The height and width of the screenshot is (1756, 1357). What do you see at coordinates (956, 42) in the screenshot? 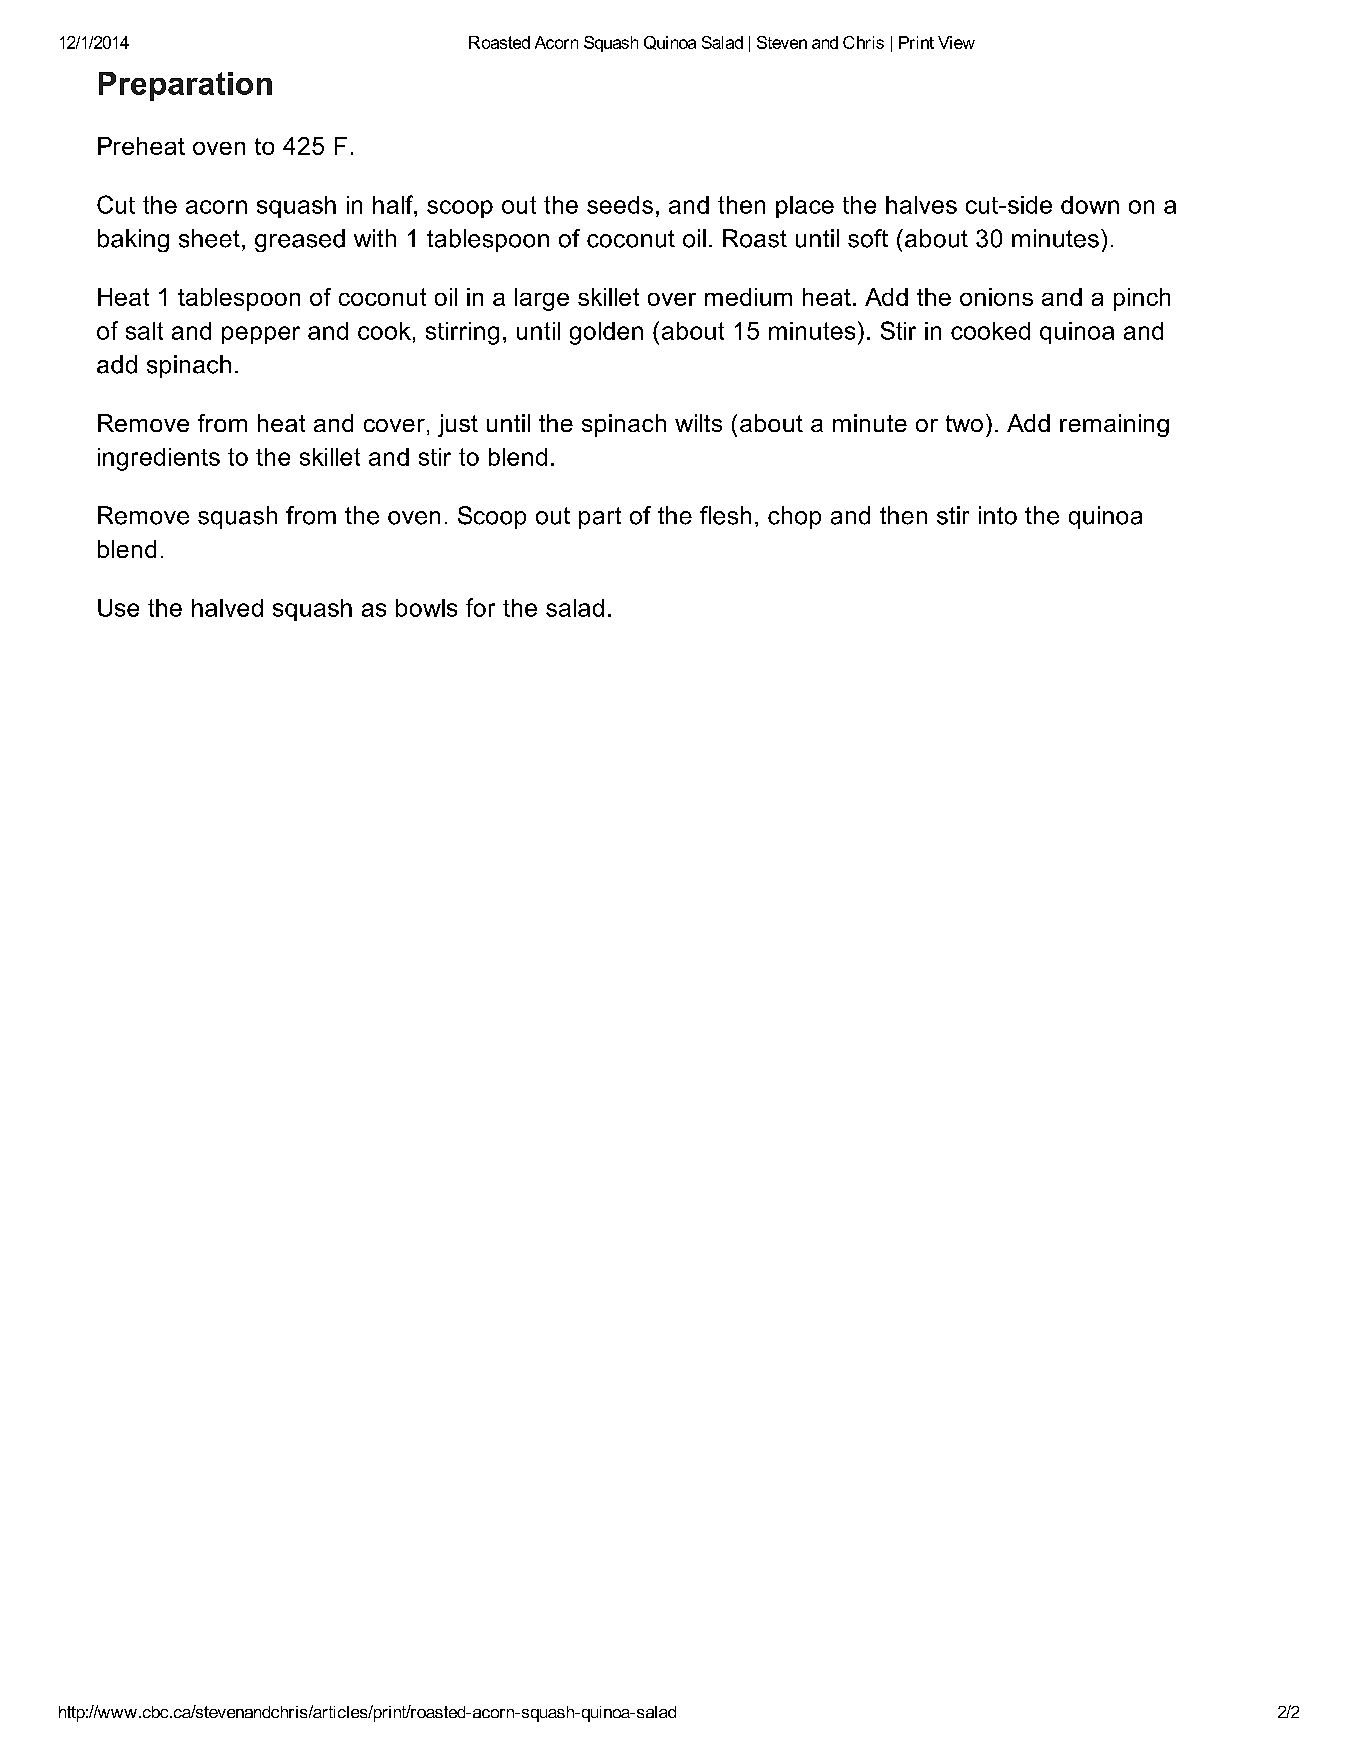
I see `View` at bounding box center [956, 42].
